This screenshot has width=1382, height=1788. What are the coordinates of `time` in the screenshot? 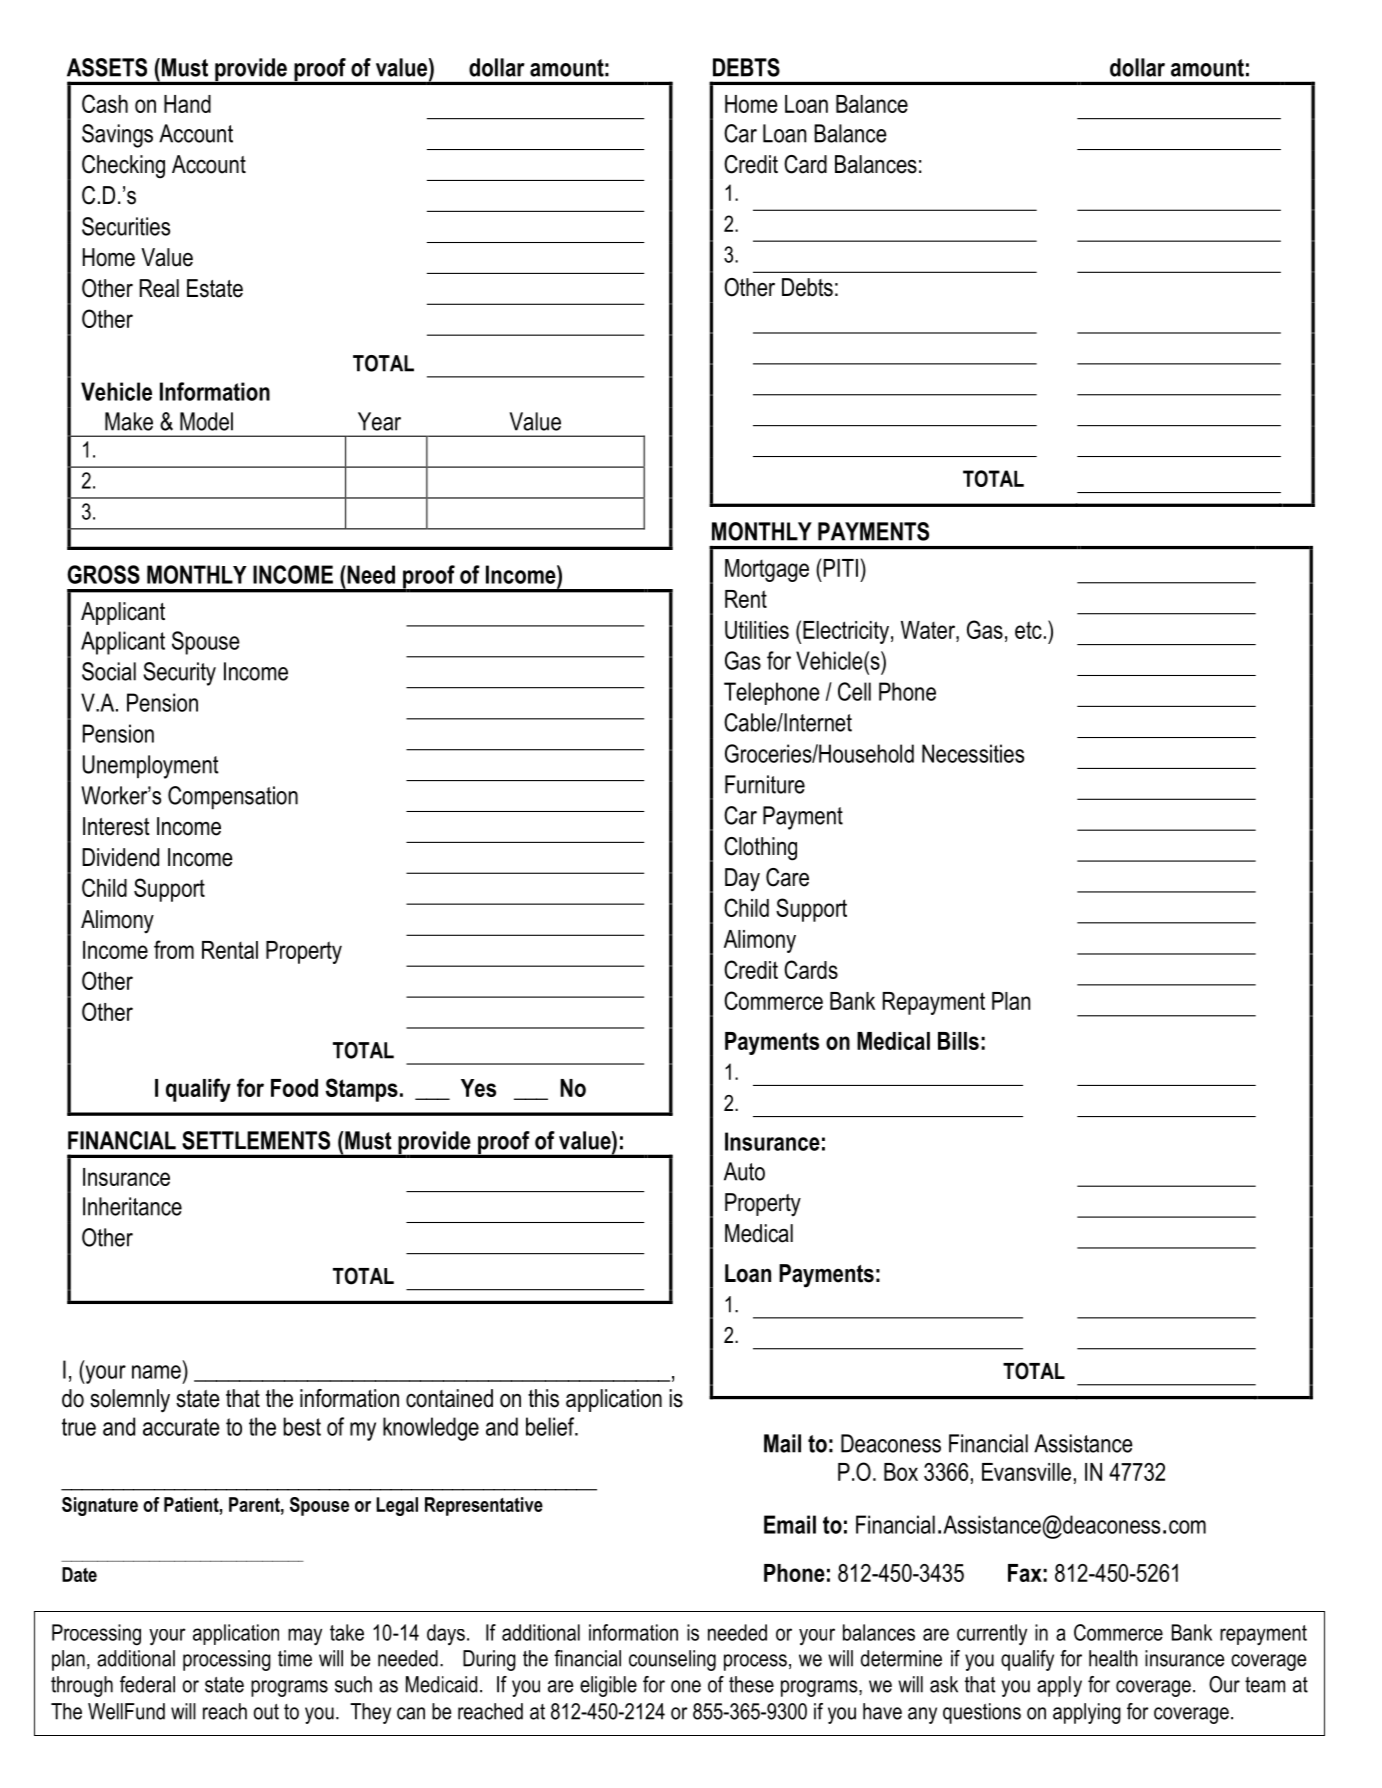 It's located at (295, 1658).
